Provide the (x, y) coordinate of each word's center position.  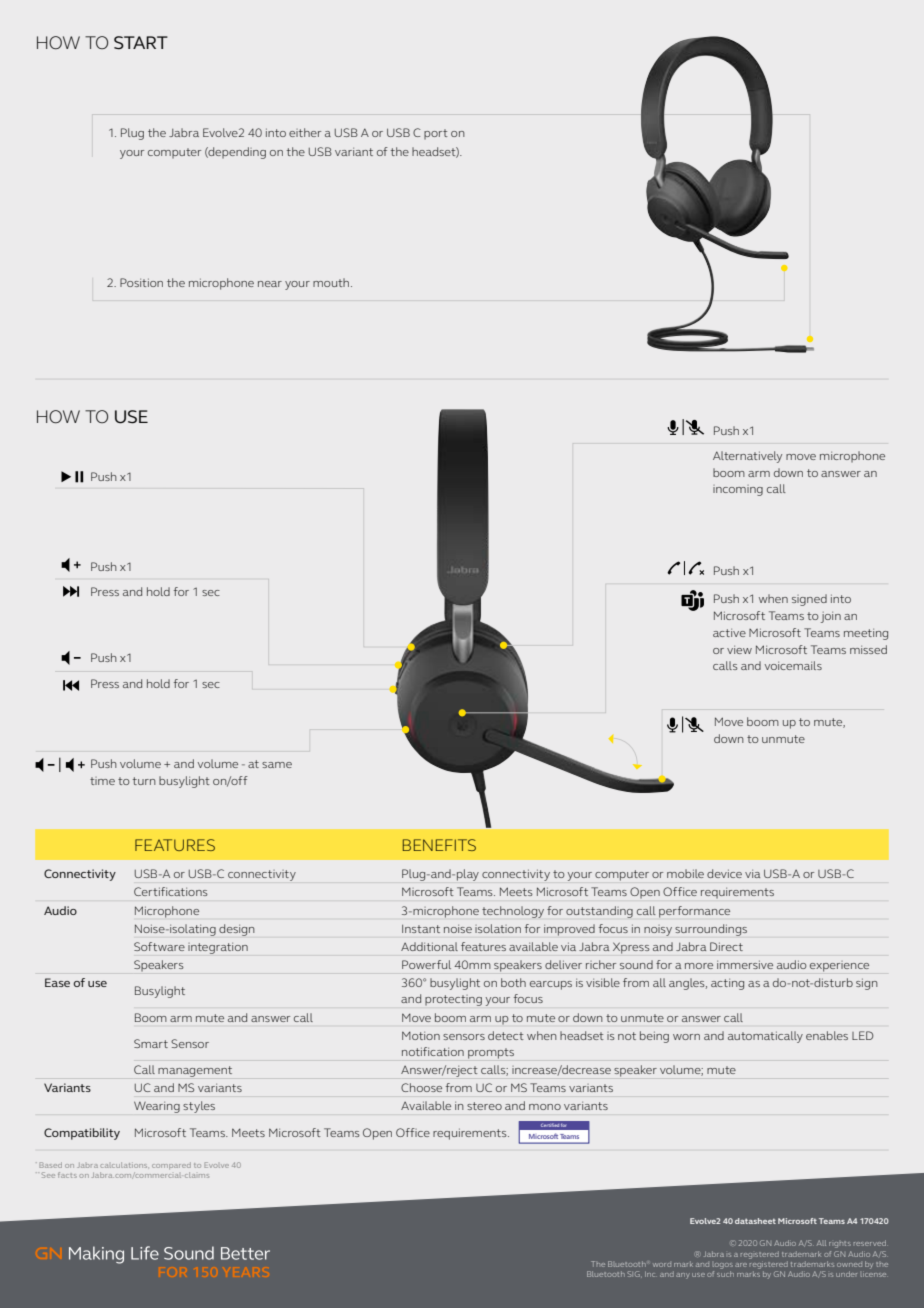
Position (141, 282)
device (724, 873)
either (305, 132)
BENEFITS (439, 845)
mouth (332, 282)
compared (171, 1165)
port (436, 134)
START (141, 42)
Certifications (171, 891)
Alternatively (747, 457)
